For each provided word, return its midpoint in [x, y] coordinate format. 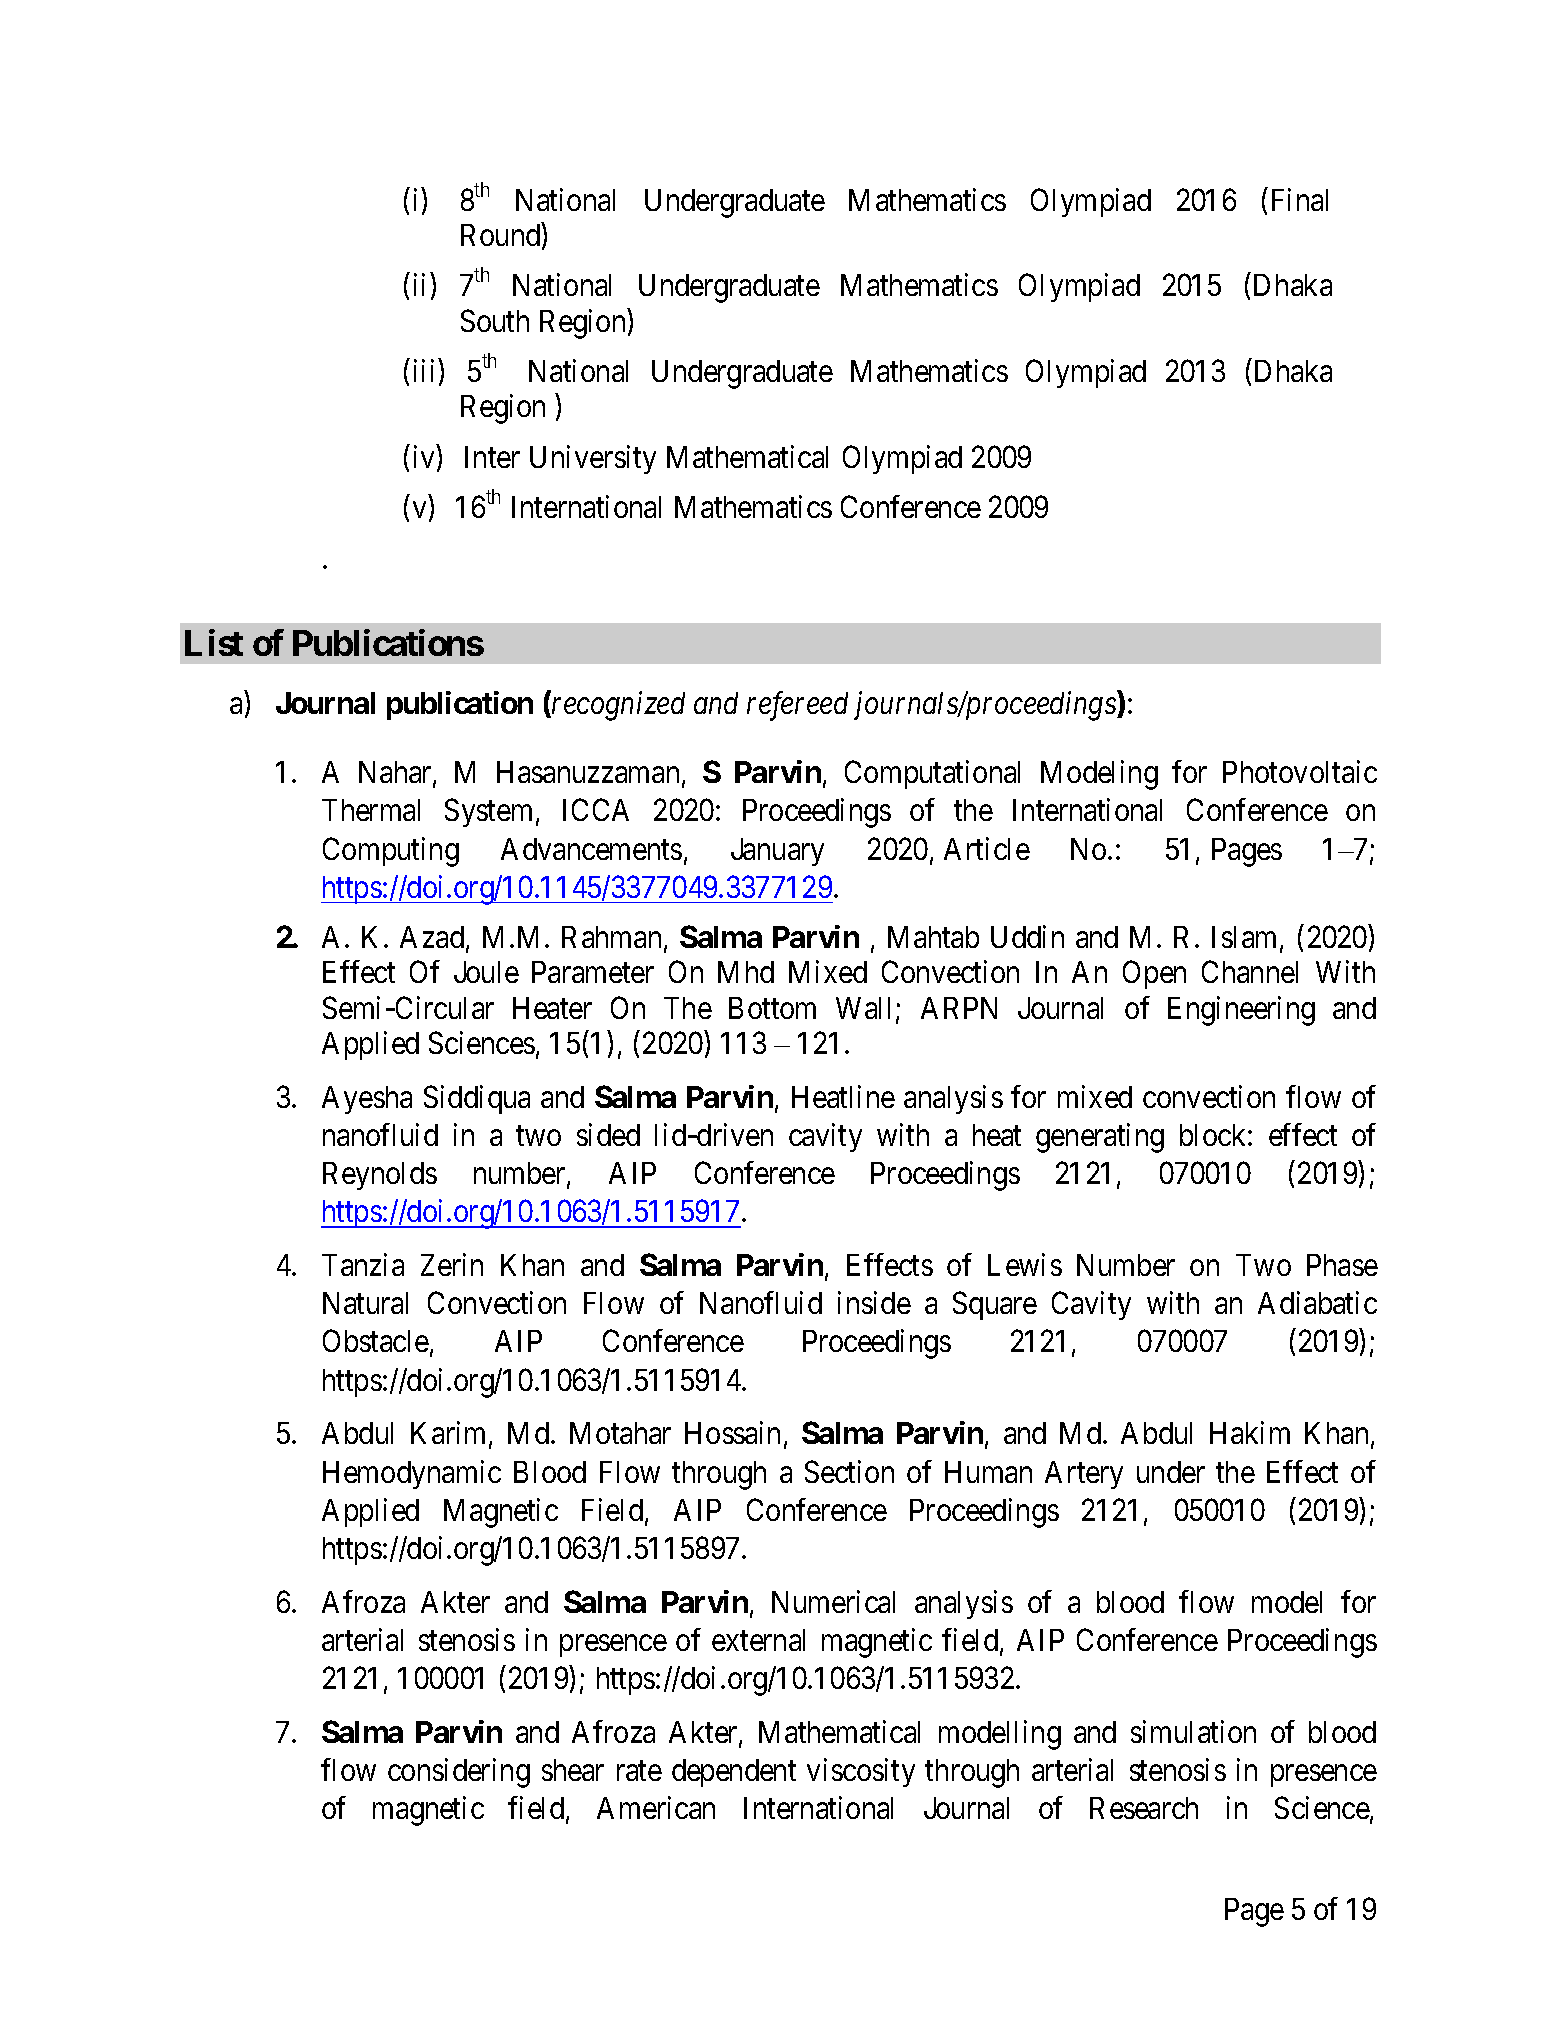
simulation [1193, 1731]
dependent [734, 1773]
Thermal [371, 810]
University [593, 459]
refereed [797, 706]
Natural [365, 1303]
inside [874, 1302]
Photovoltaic [1300, 771]
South [495, 320]
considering [459, 1773]
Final [1300, 199]
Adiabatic [1317, 1302]
